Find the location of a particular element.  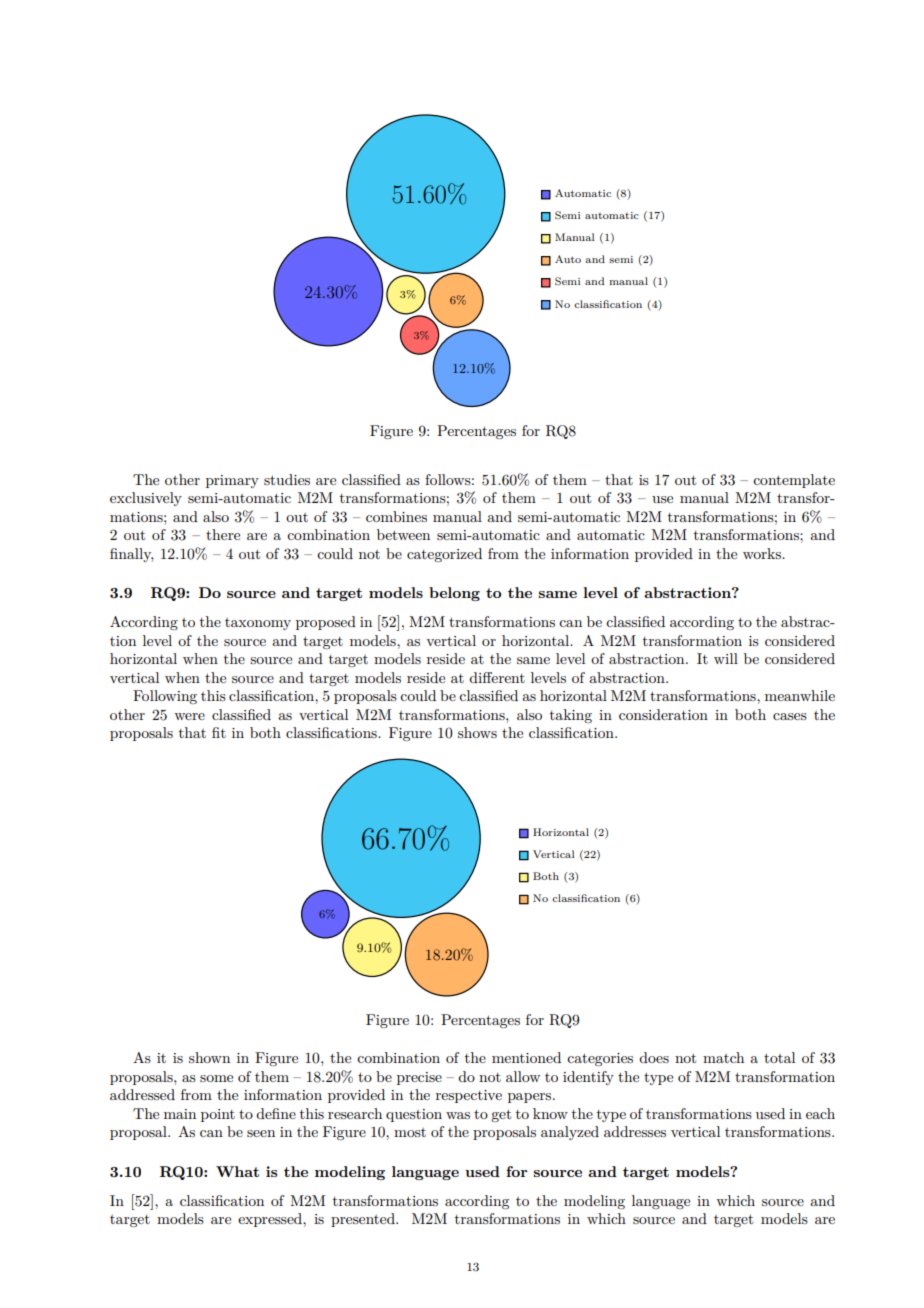

cases is located at coordinates (790, 716).
